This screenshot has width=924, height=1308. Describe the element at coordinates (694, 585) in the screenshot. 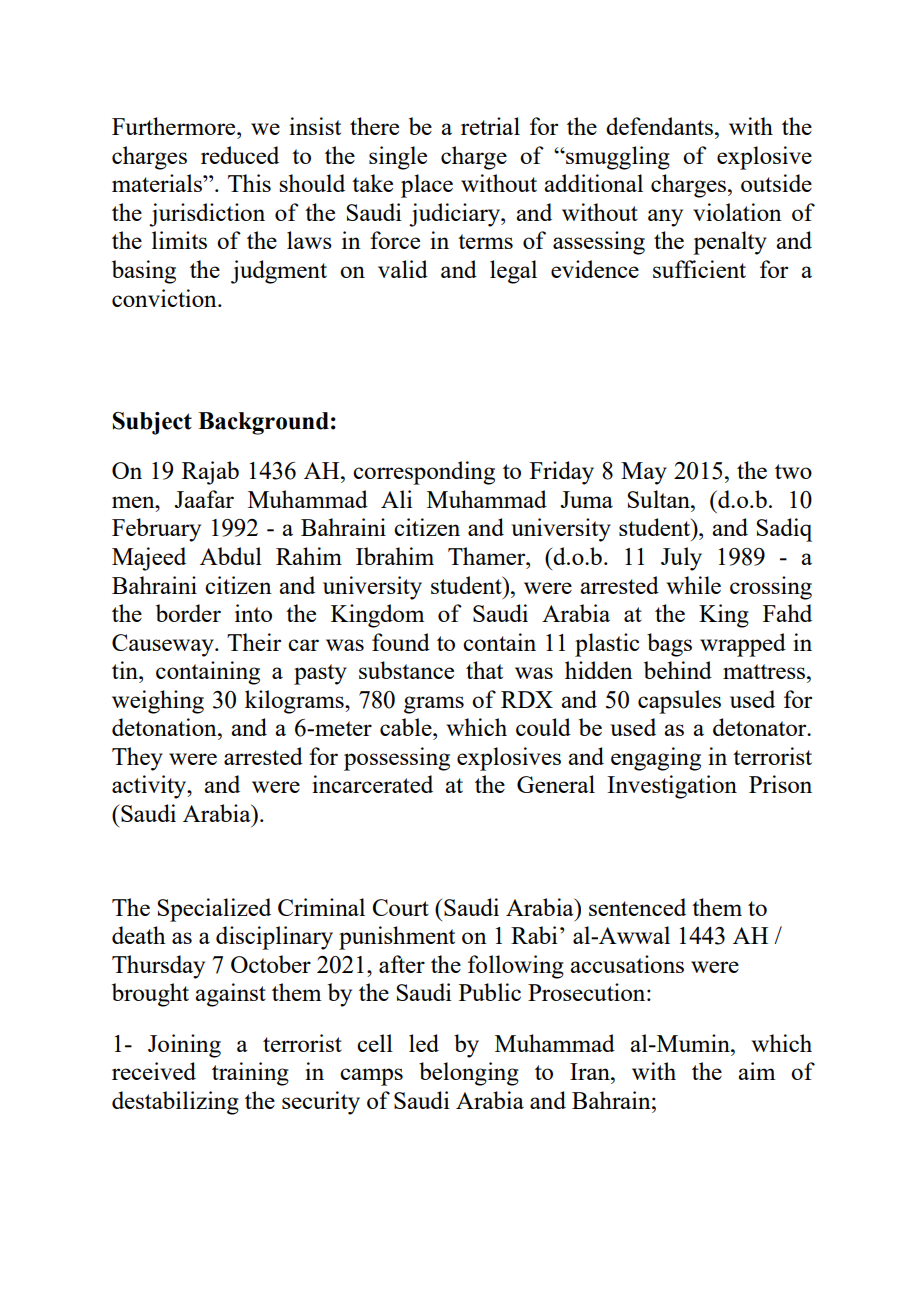

I see `while` at that location.
